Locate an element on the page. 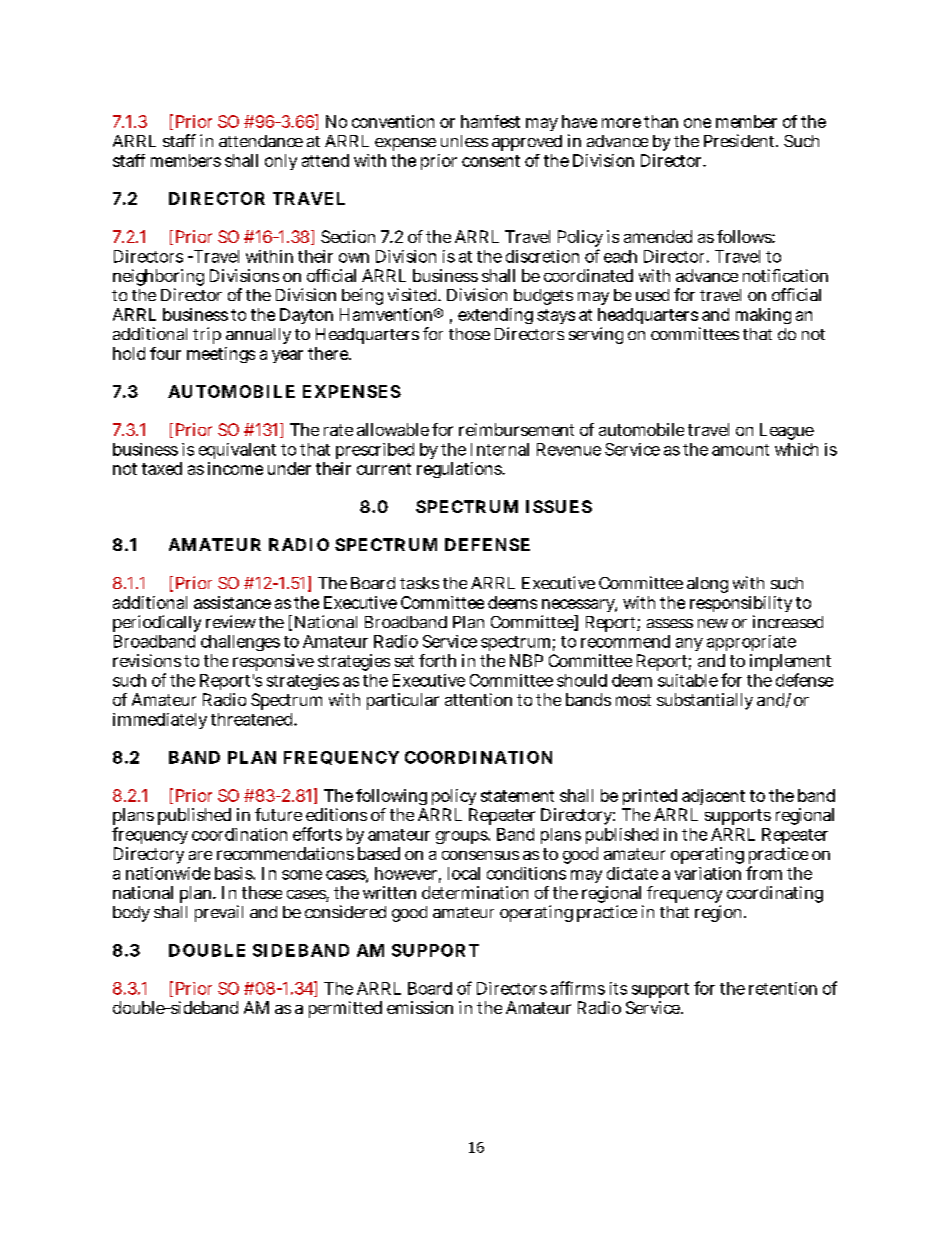  amount is located at coordinates (740, 450).
